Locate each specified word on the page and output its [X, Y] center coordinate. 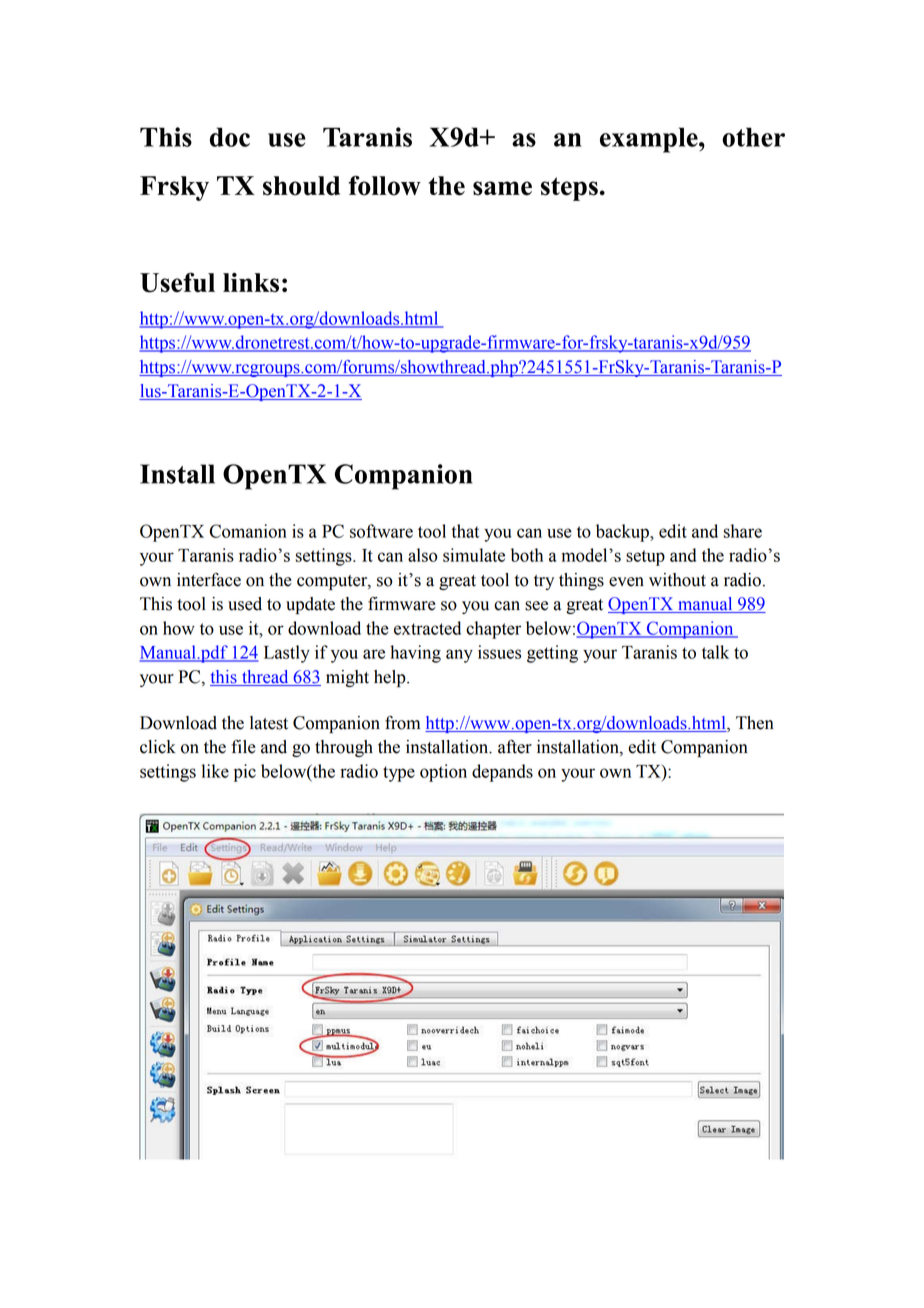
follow [385, 186]
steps [569, 189]
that [465, 531]
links [251, 283]
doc [230, 137]
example [650, 140]
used [245, 604]
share [743, 531]
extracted [427, 628]
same [502, 188]
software [381, 531]
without [677, 580]
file [243, 746]
